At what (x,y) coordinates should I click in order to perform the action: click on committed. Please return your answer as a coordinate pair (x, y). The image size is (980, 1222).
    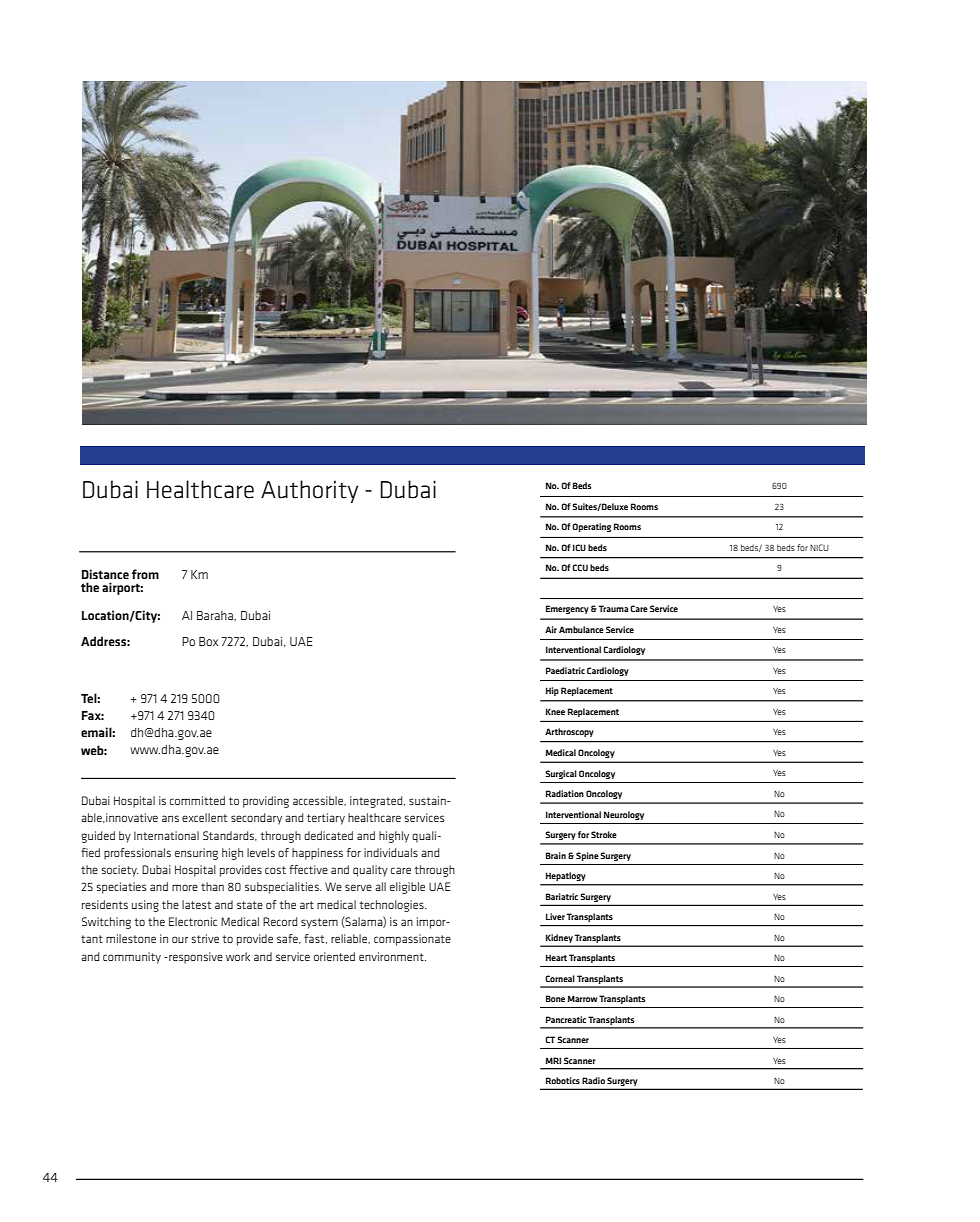
    Looking at the image, I should click on (197, 800).
